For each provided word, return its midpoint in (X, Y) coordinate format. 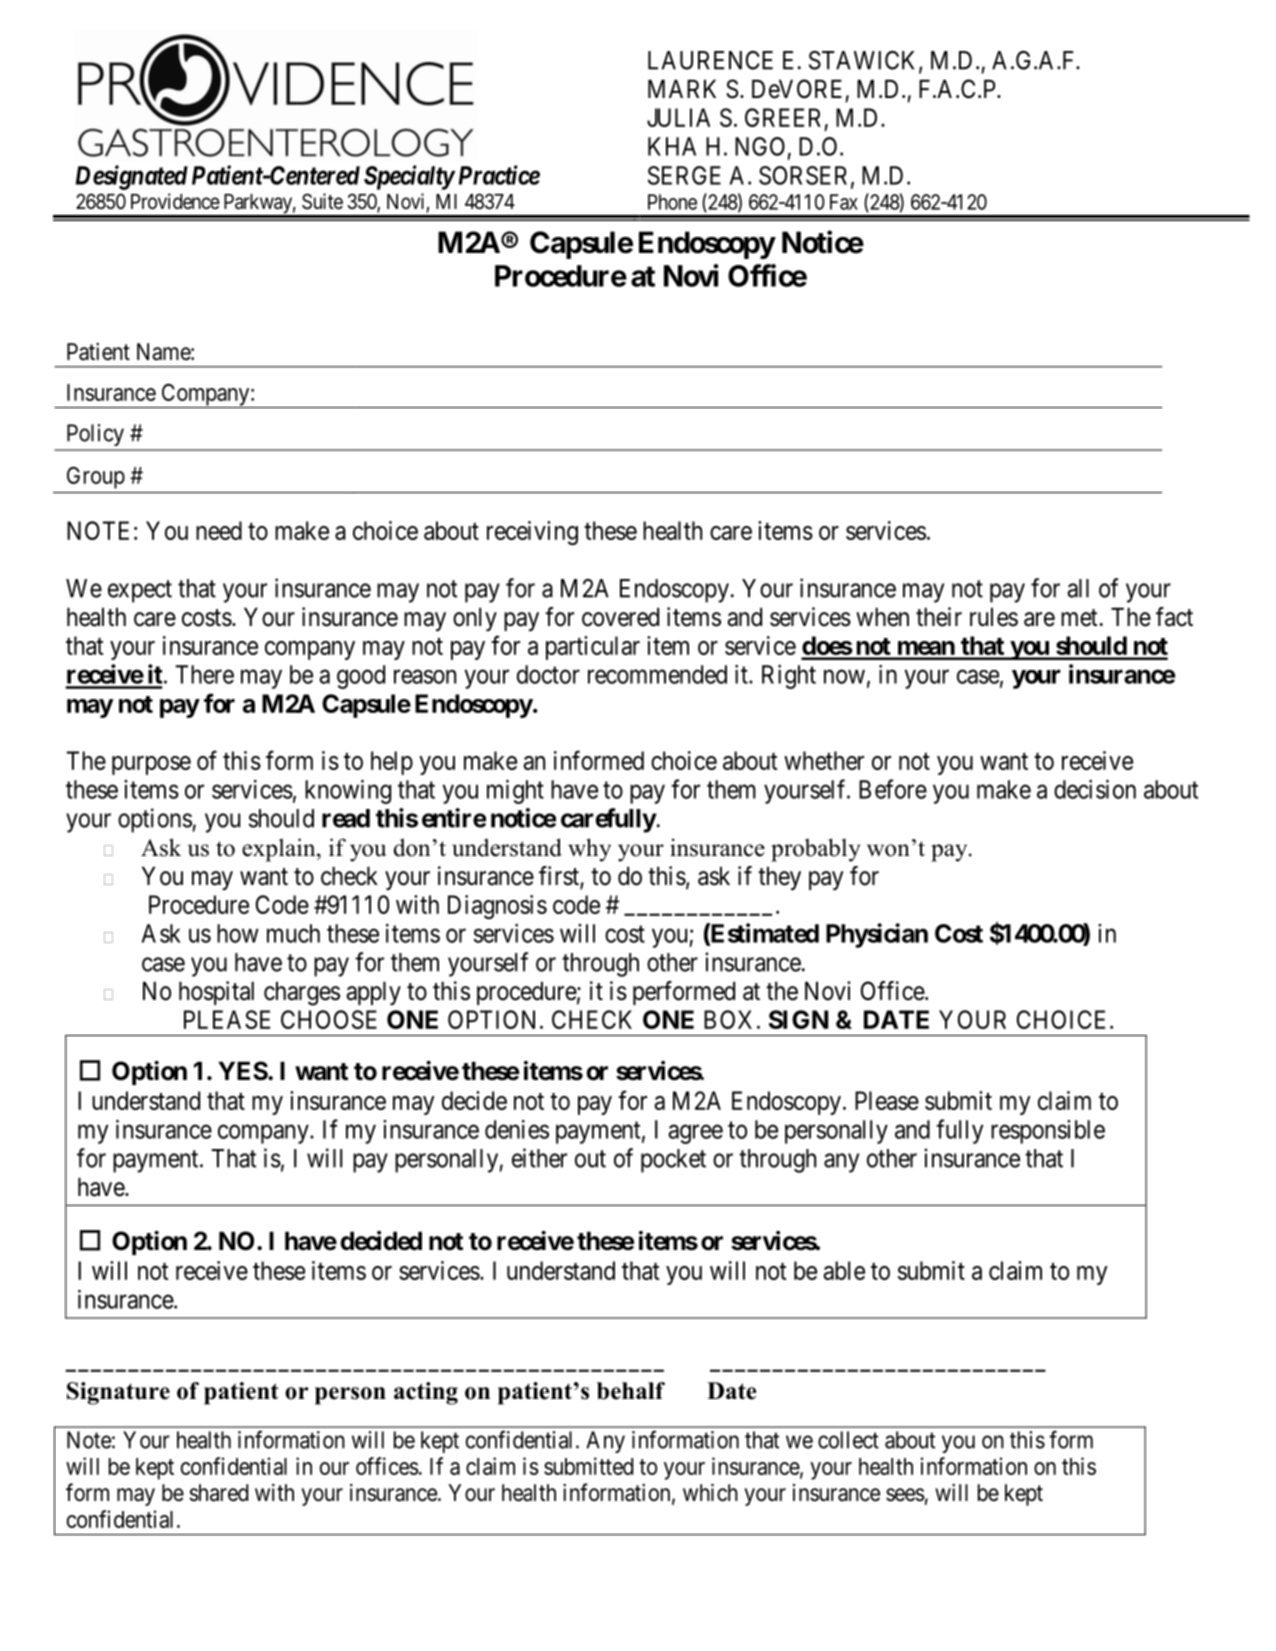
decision (1095, 789)
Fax (844, 202)
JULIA (678, 117)
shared (218, 1493)
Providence (175, 201)
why (589, 850)
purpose (151, 765)
